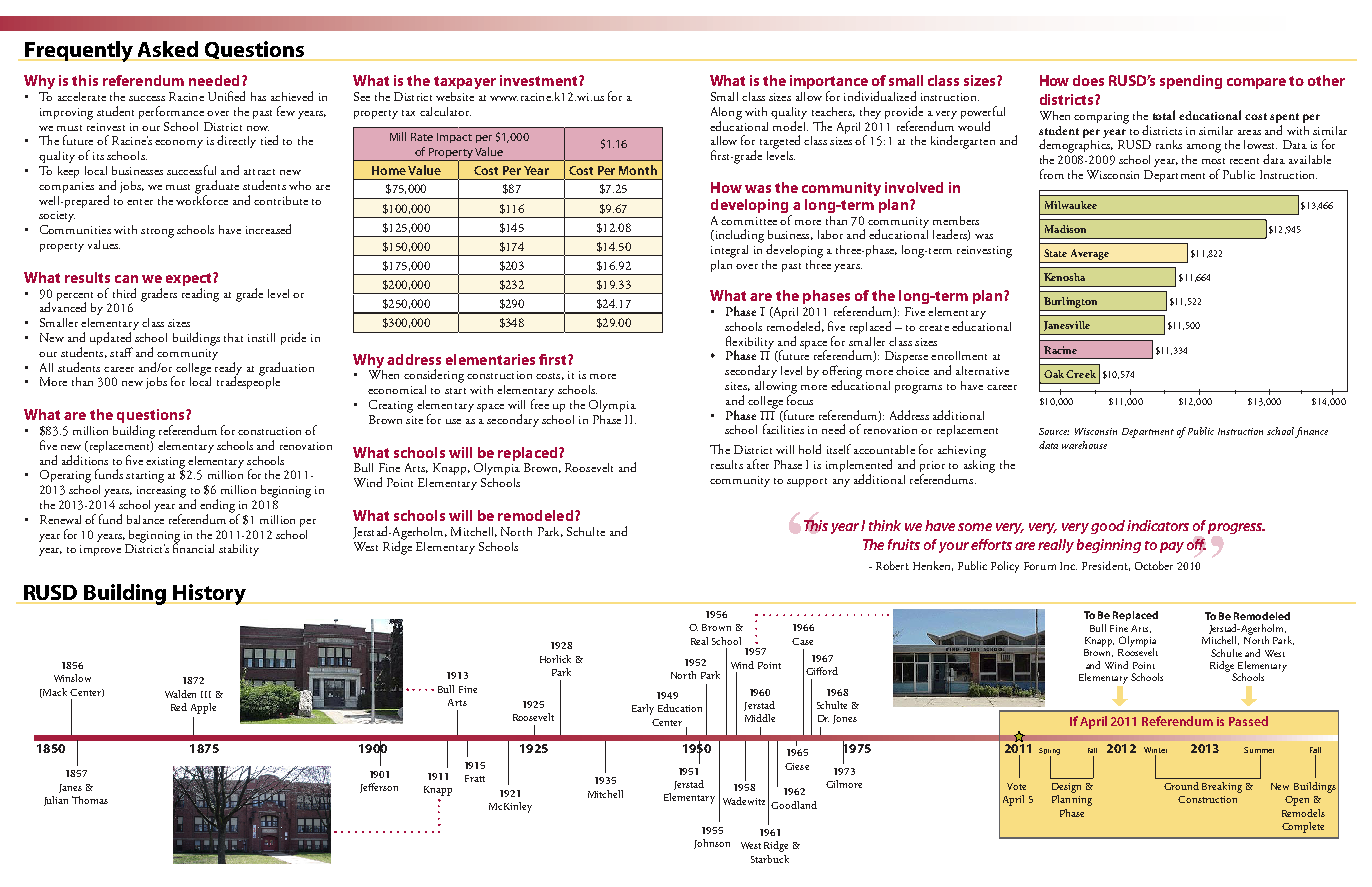  I want to click on Thomas, so click(90, 800).
